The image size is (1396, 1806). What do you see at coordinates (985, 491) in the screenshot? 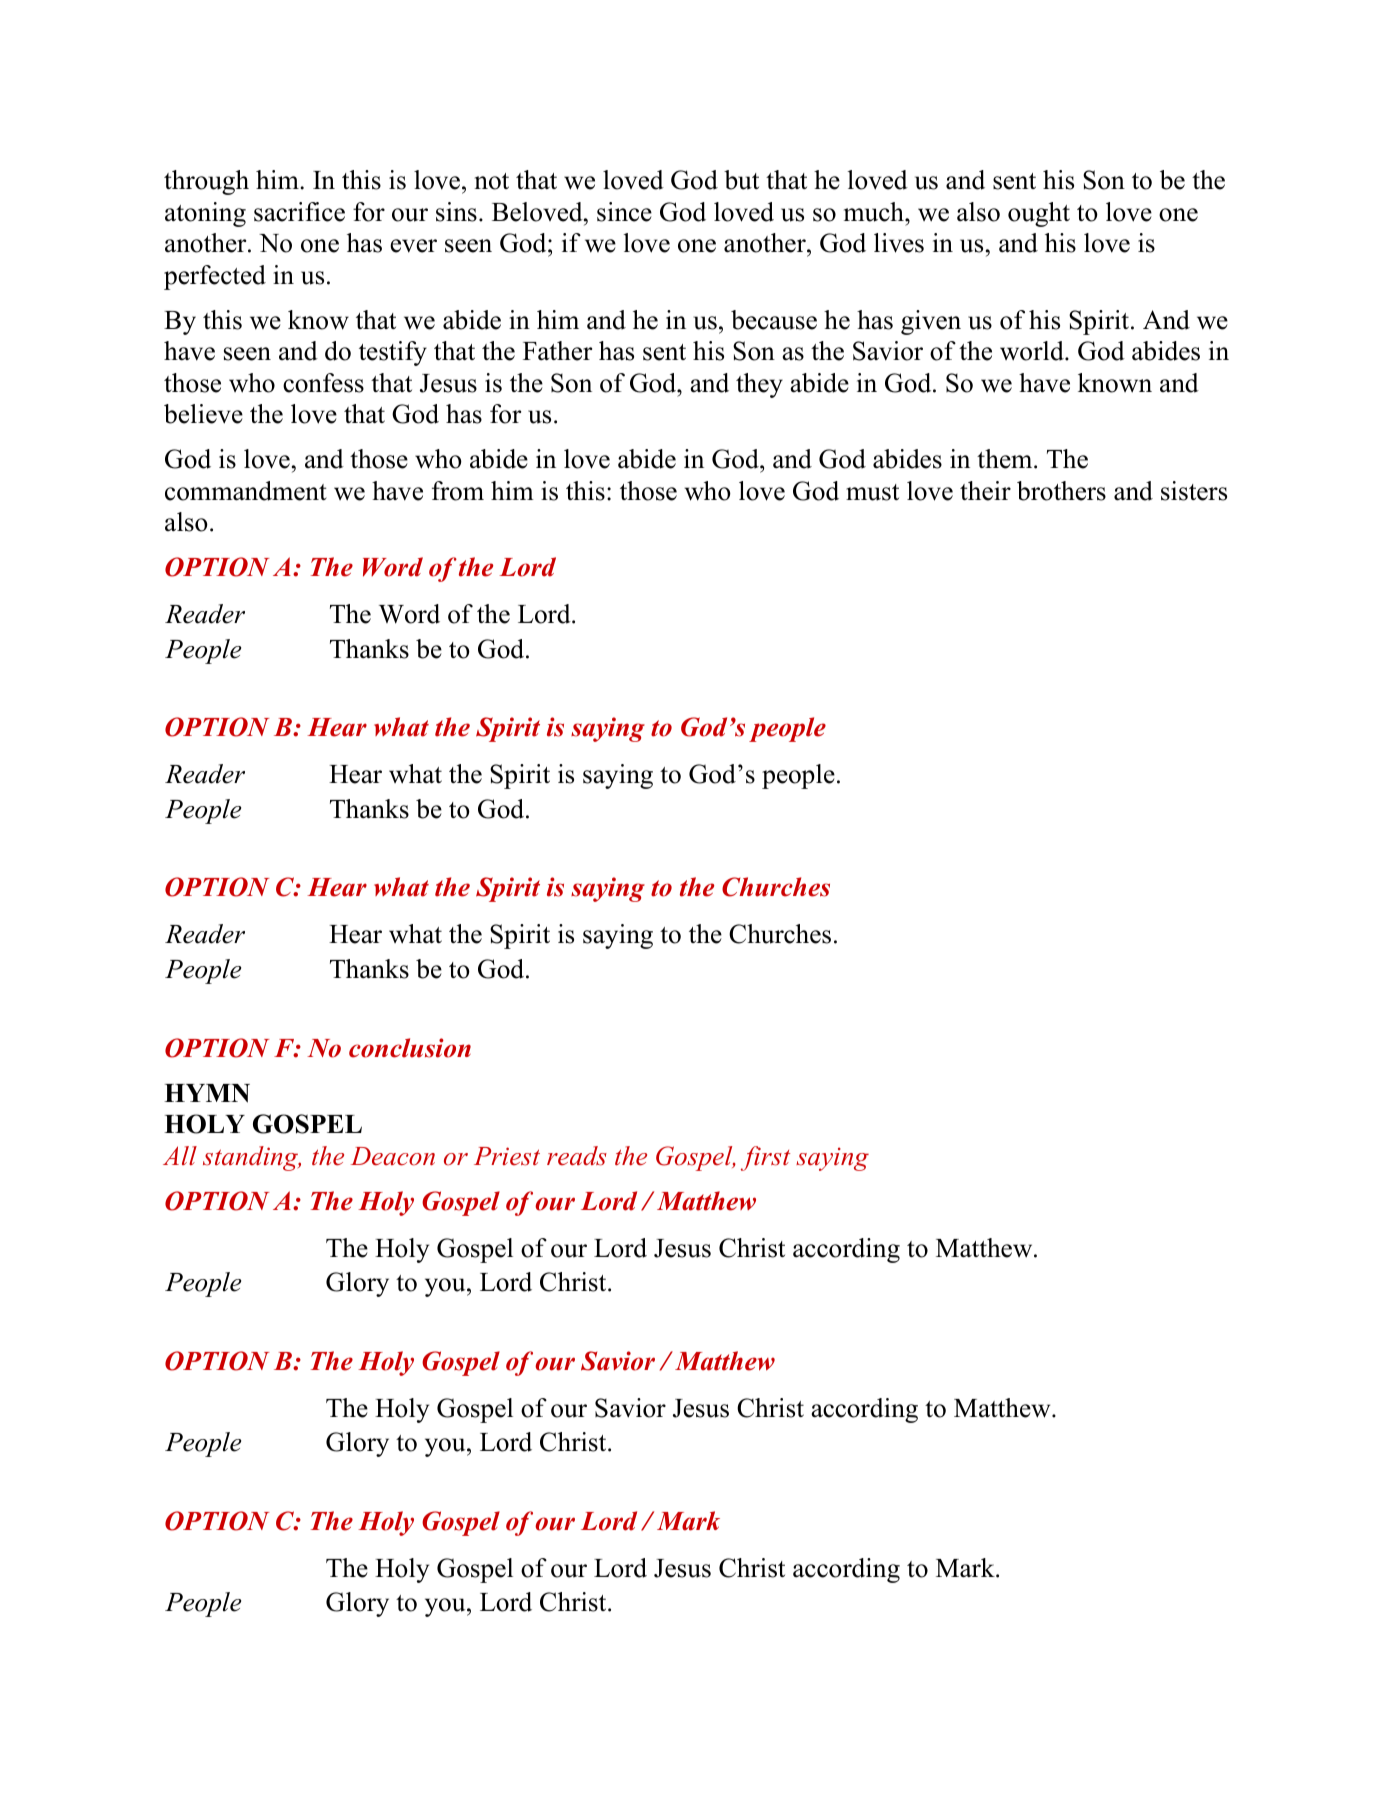
I see `their` at bounding box center [985, 491].
